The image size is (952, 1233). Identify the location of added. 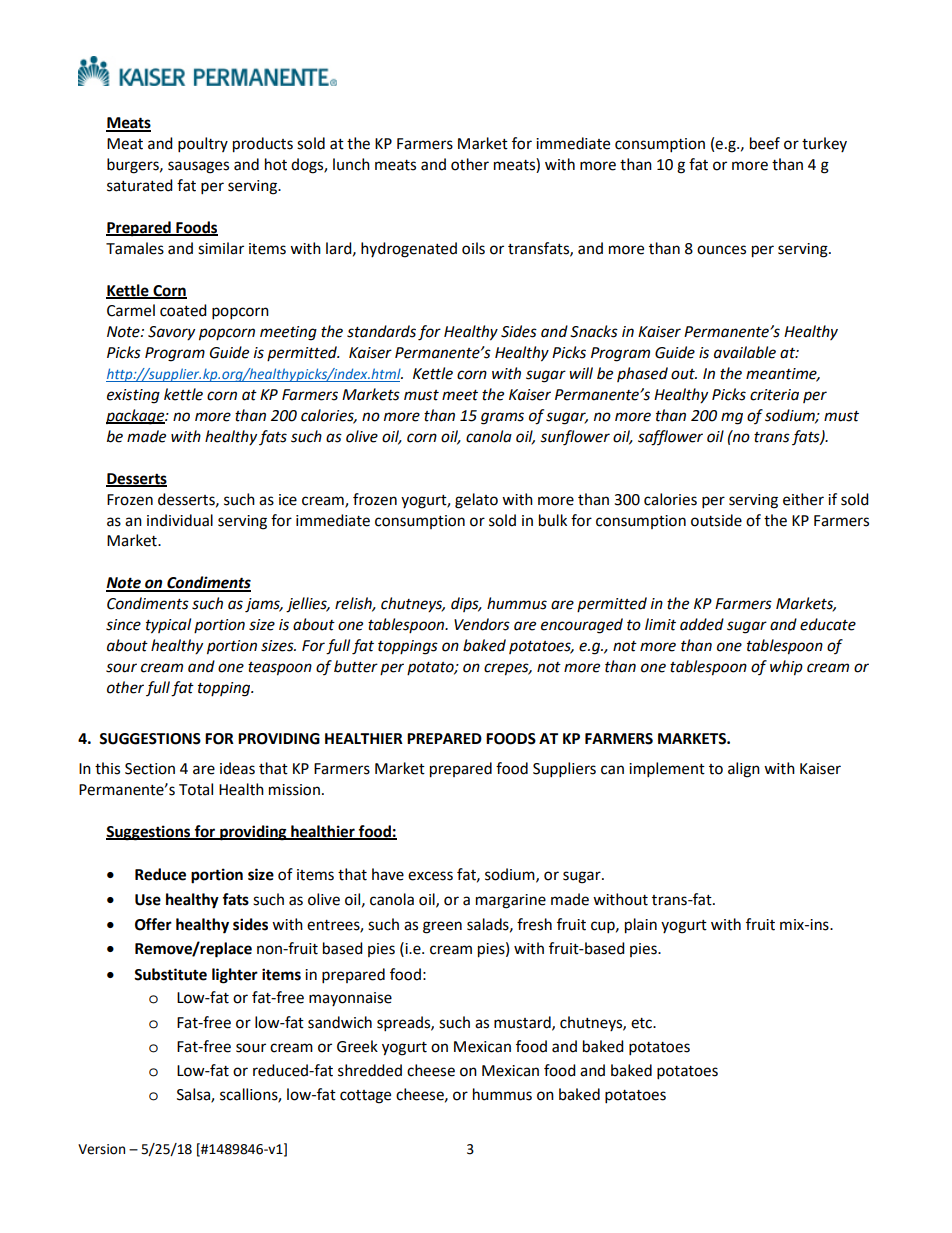
(702, 624).
